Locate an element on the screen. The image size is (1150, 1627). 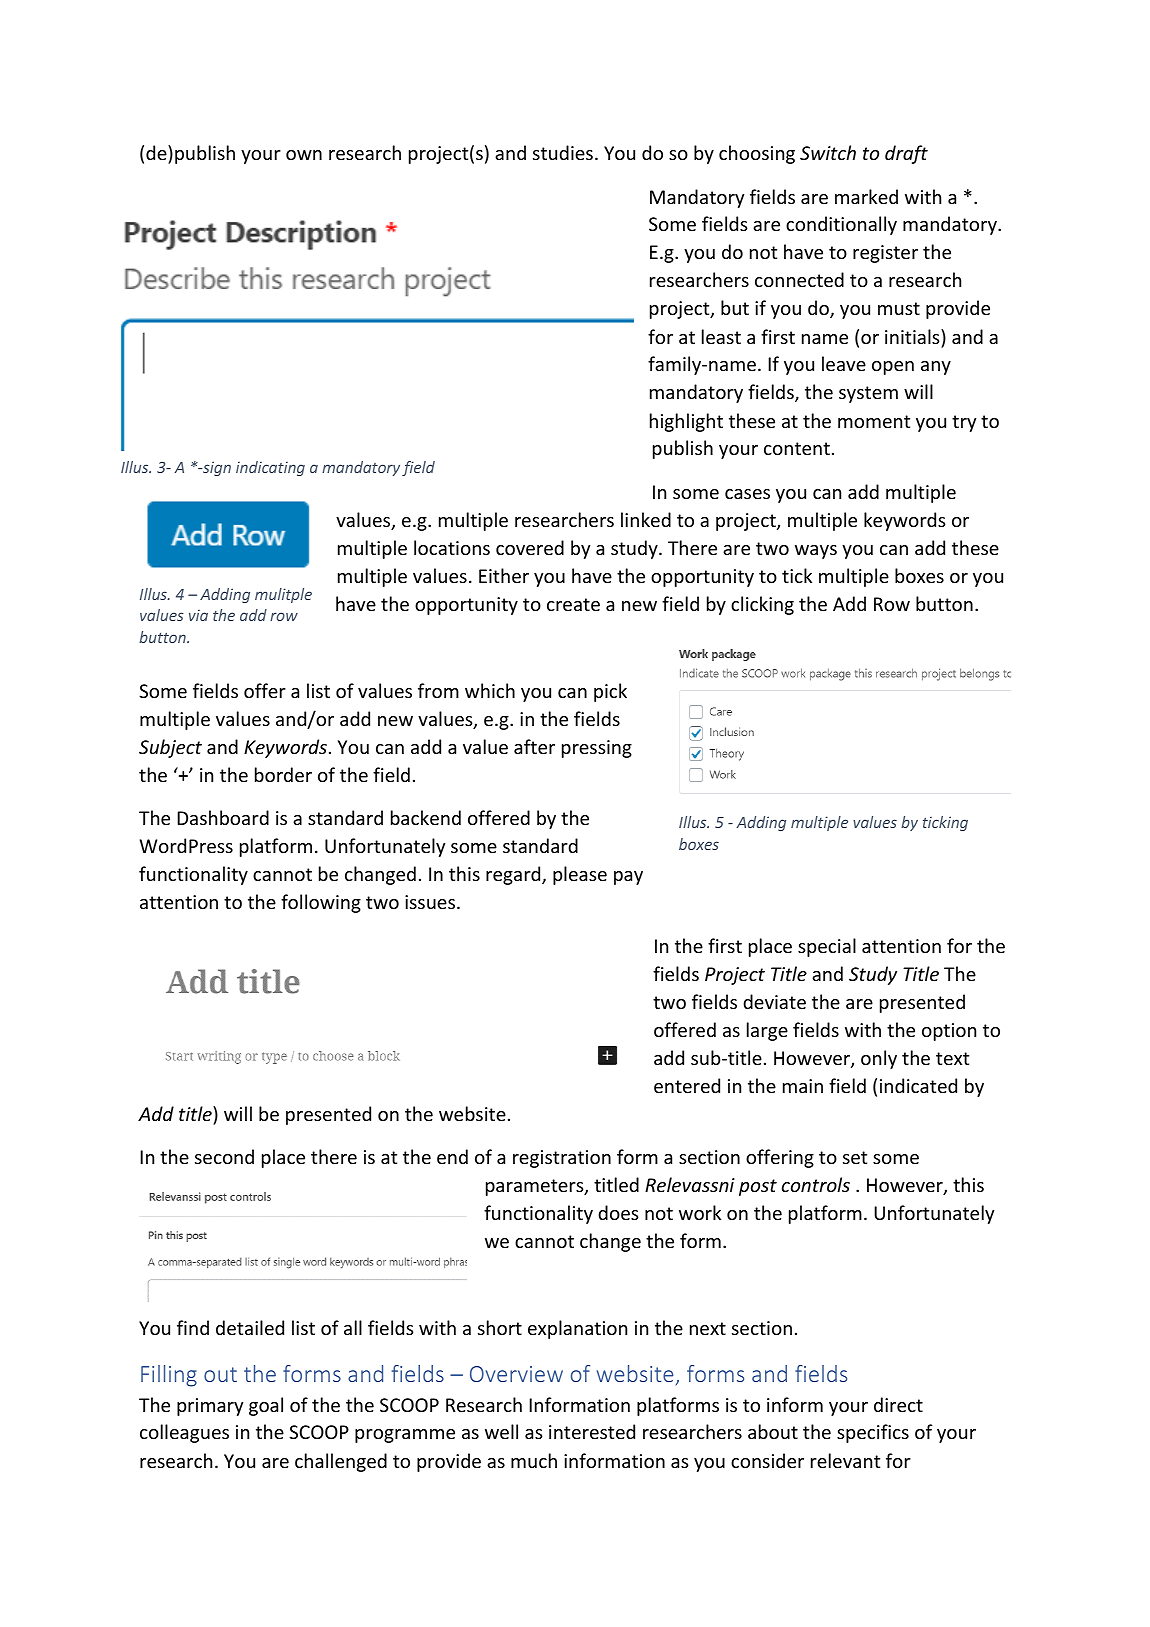
specifics is located at coordinates (873, 1433).
